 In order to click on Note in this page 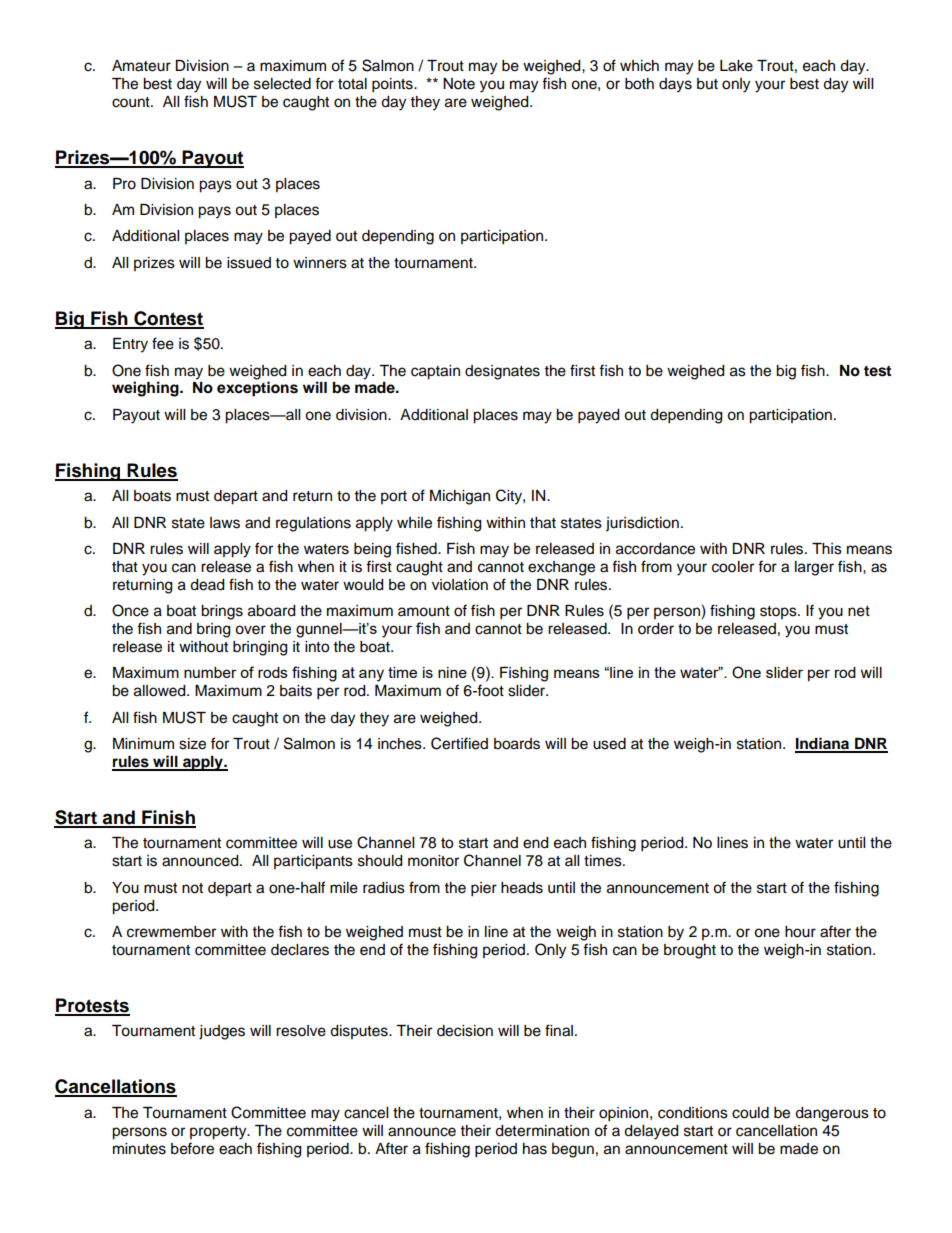, I will do `click(459, 84)`.
